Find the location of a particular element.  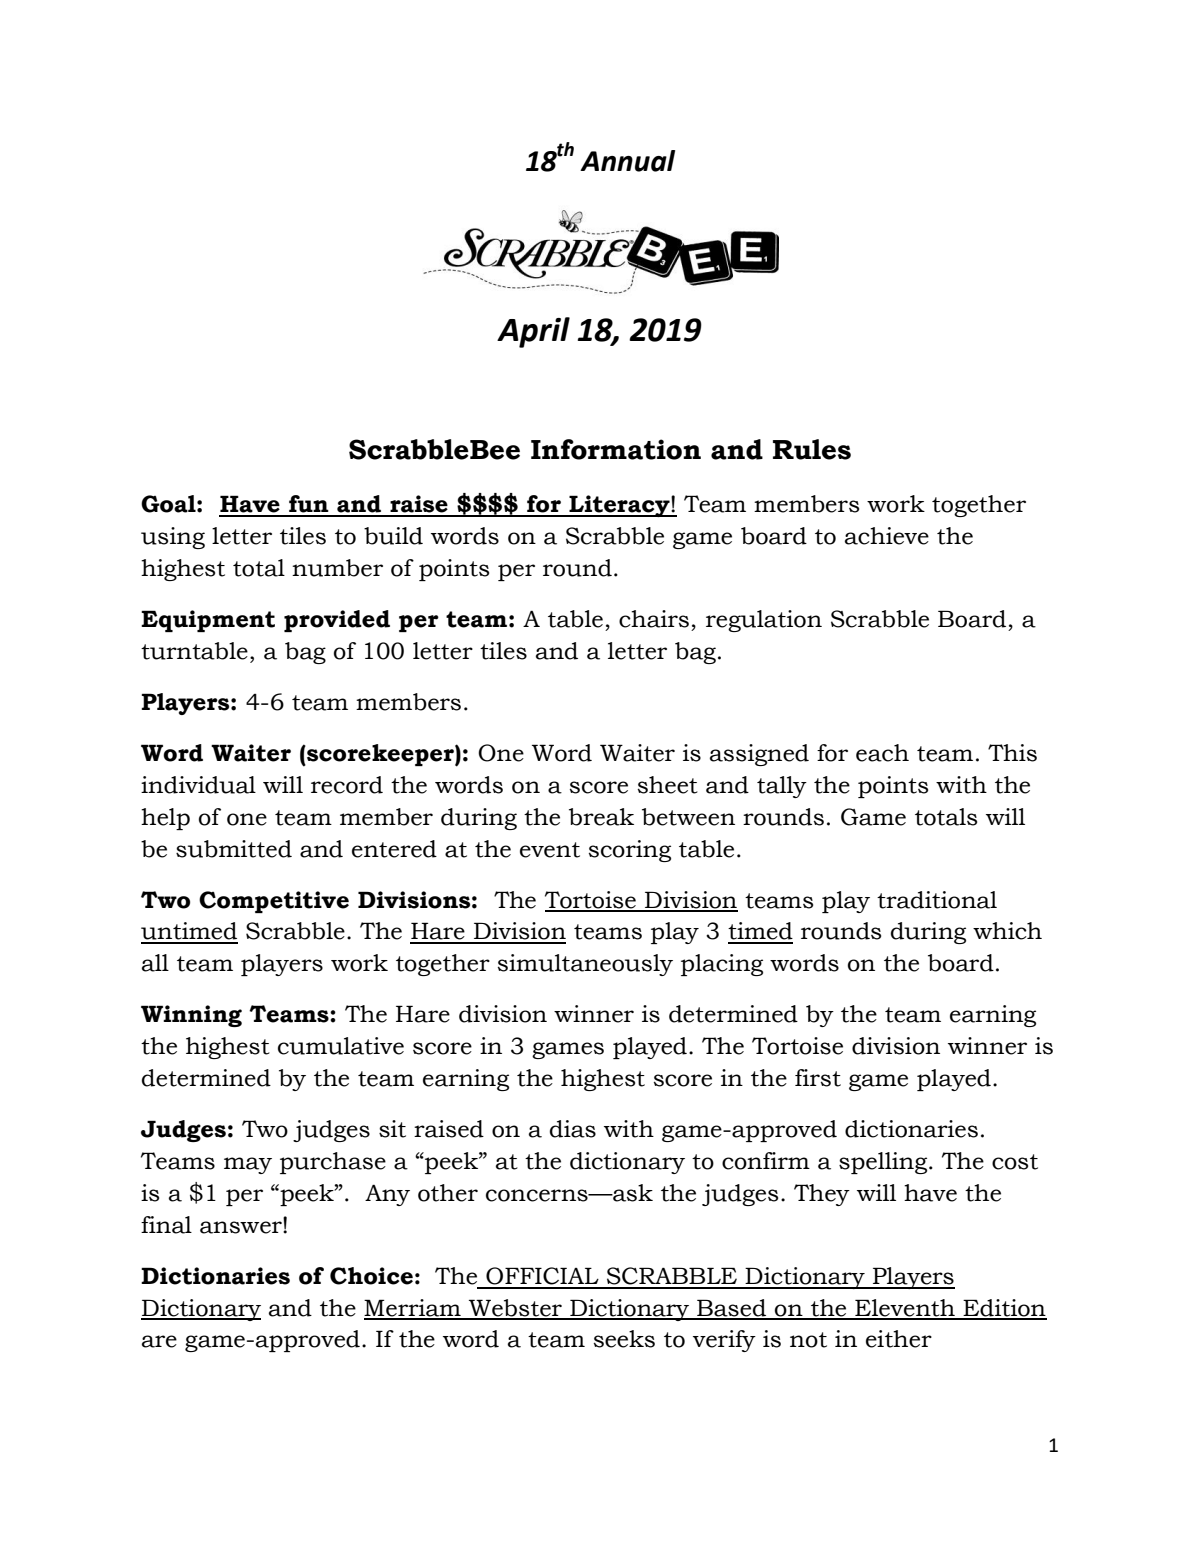

seeks is located at coordinates (624, 1339).
